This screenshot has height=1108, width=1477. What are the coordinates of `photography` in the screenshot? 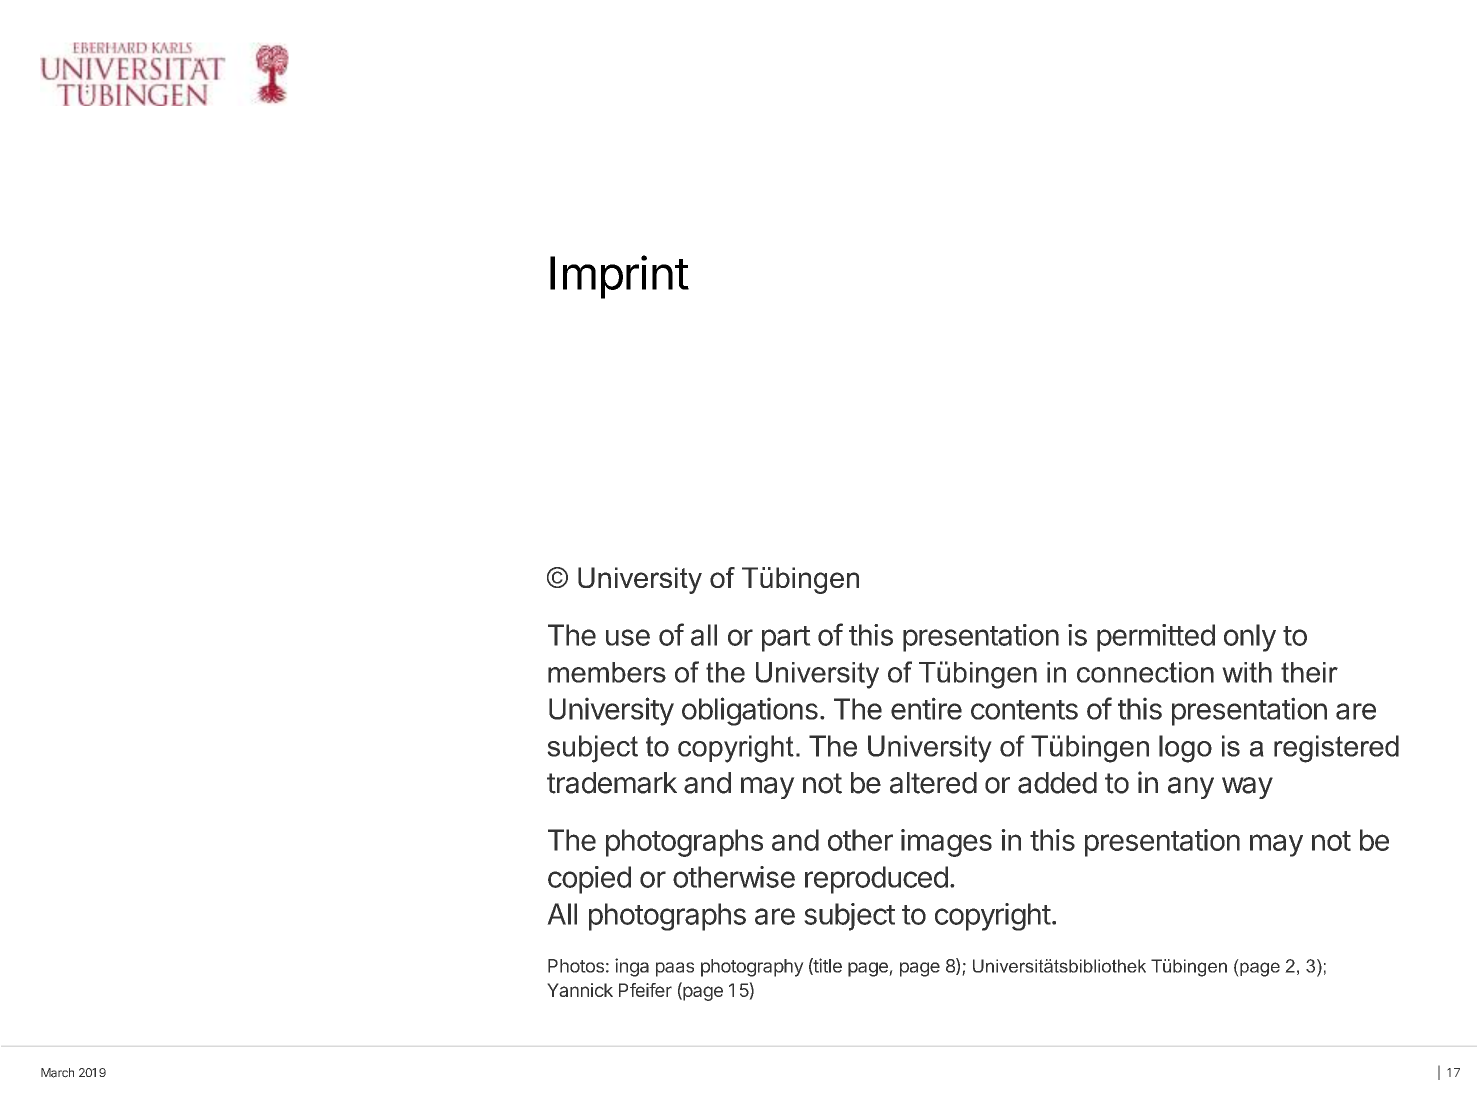 It's located at (752, 968).
